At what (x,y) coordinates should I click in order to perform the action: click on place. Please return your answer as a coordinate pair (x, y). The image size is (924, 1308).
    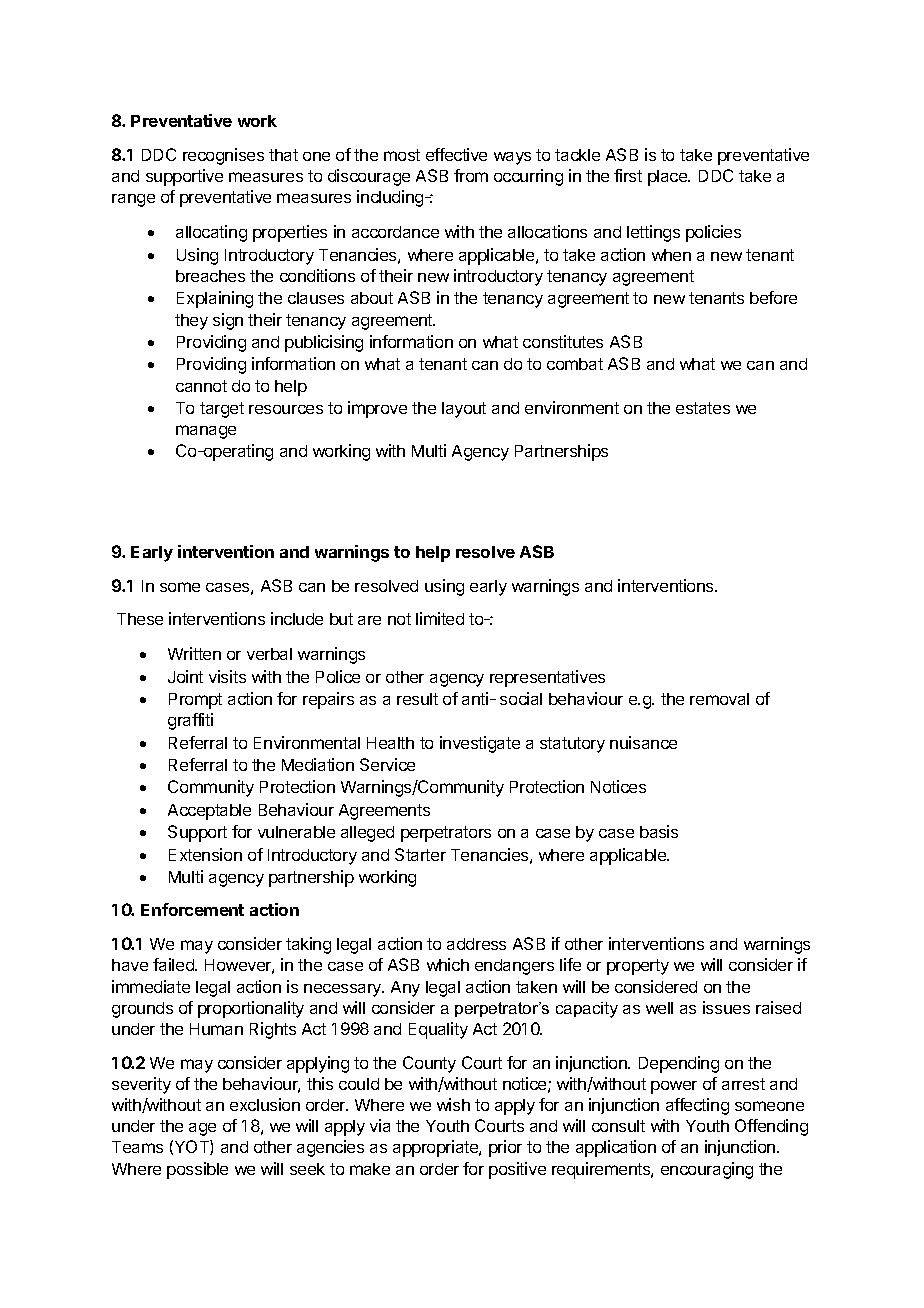
    Looking at the image, I should click on (669, 178).
